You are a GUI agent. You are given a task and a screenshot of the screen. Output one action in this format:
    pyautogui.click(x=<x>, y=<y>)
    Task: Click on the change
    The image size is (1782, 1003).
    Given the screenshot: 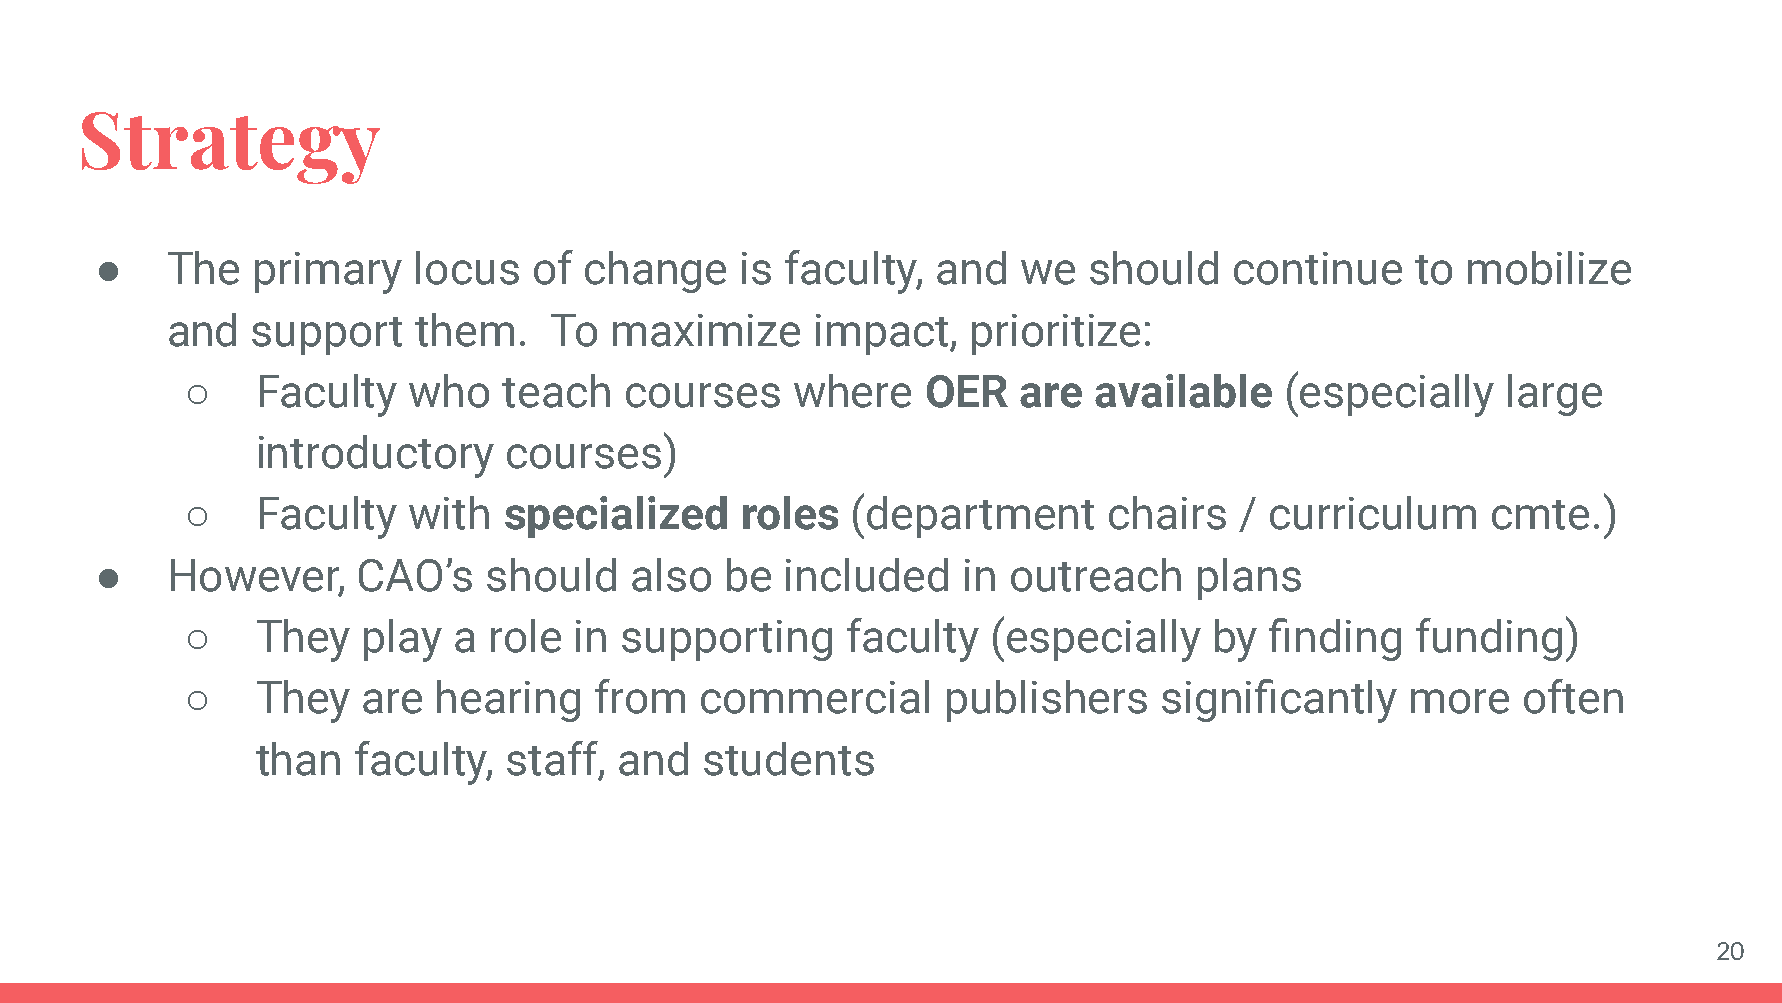 What is the action you would take?
    pyautogui.click(x=655, y=272)
